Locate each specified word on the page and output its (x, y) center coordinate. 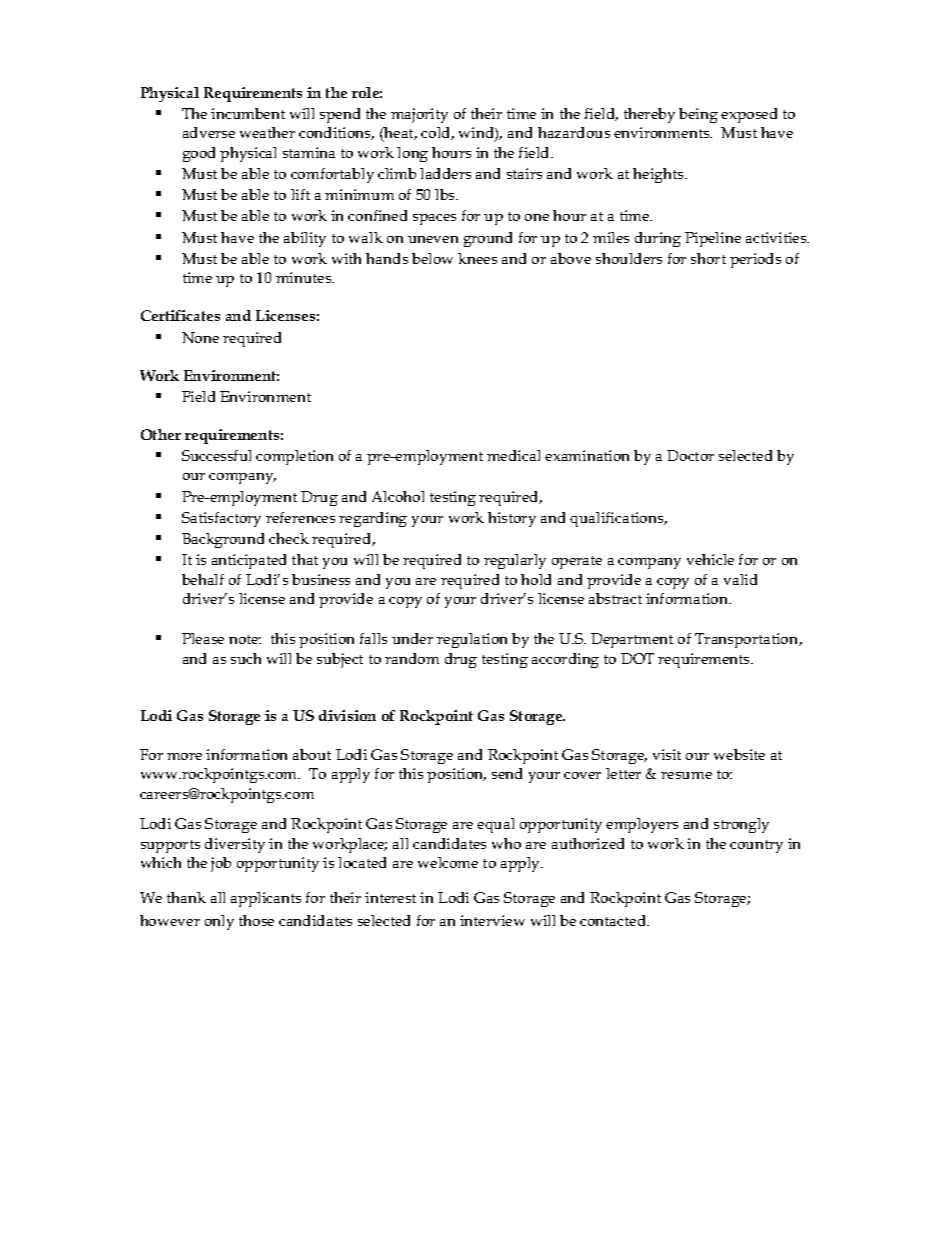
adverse (209, 132)
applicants (266, 899)
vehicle (710, 559)
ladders (445, 173)
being (698, 115)
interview (492, 920)
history (512, 519)
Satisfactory (221, 519)
